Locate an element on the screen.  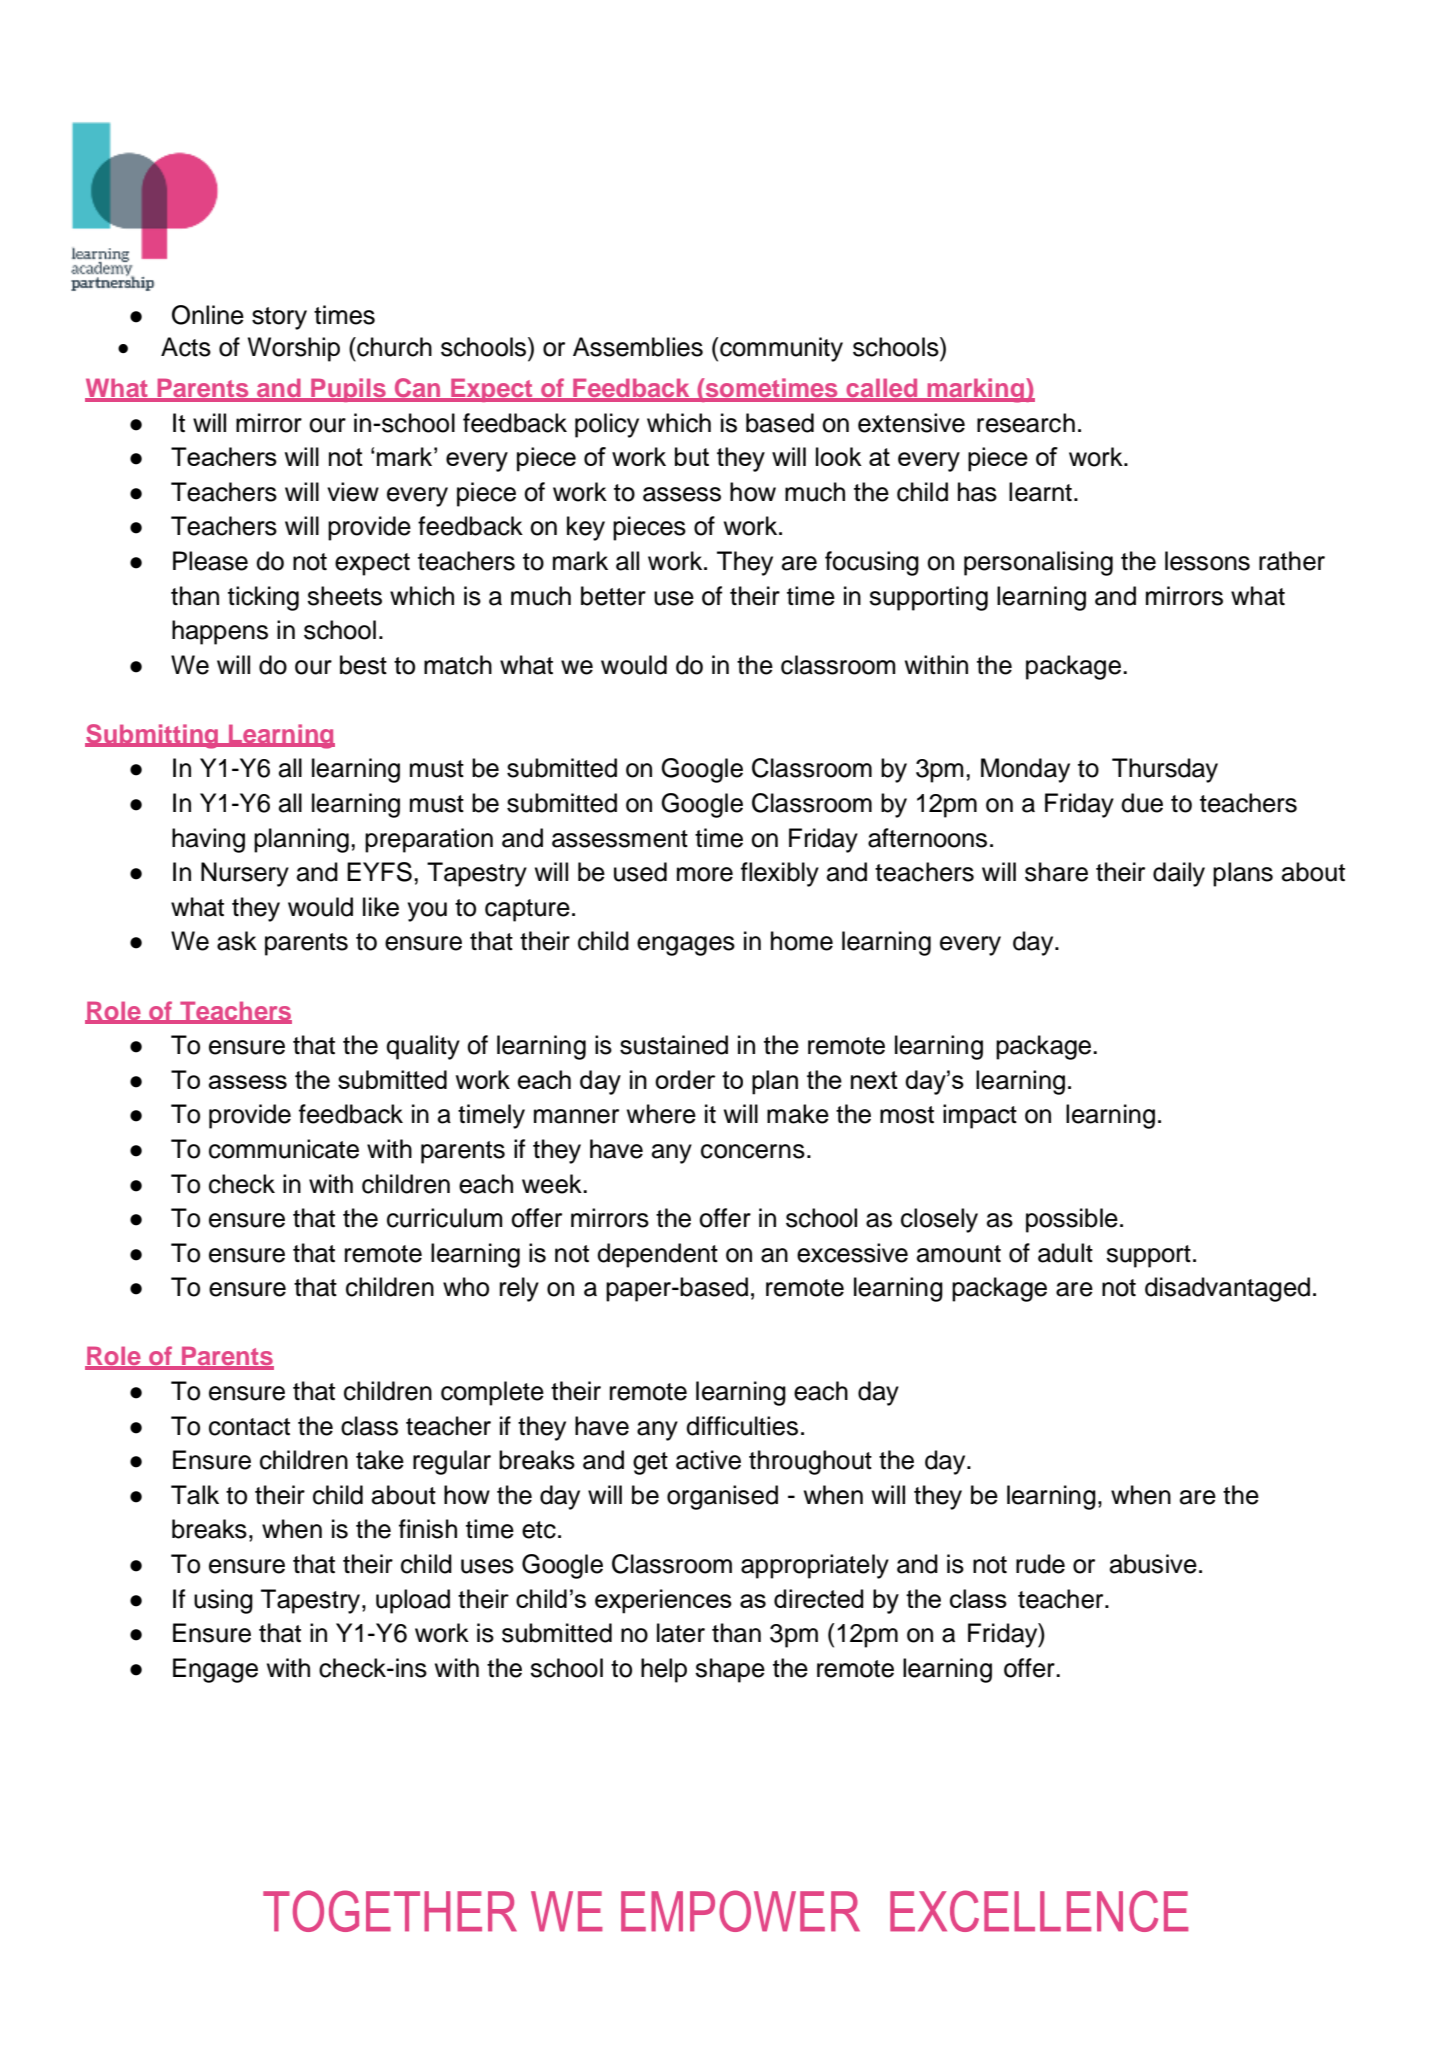
abusive is located at coordinates (1153, 1564).
